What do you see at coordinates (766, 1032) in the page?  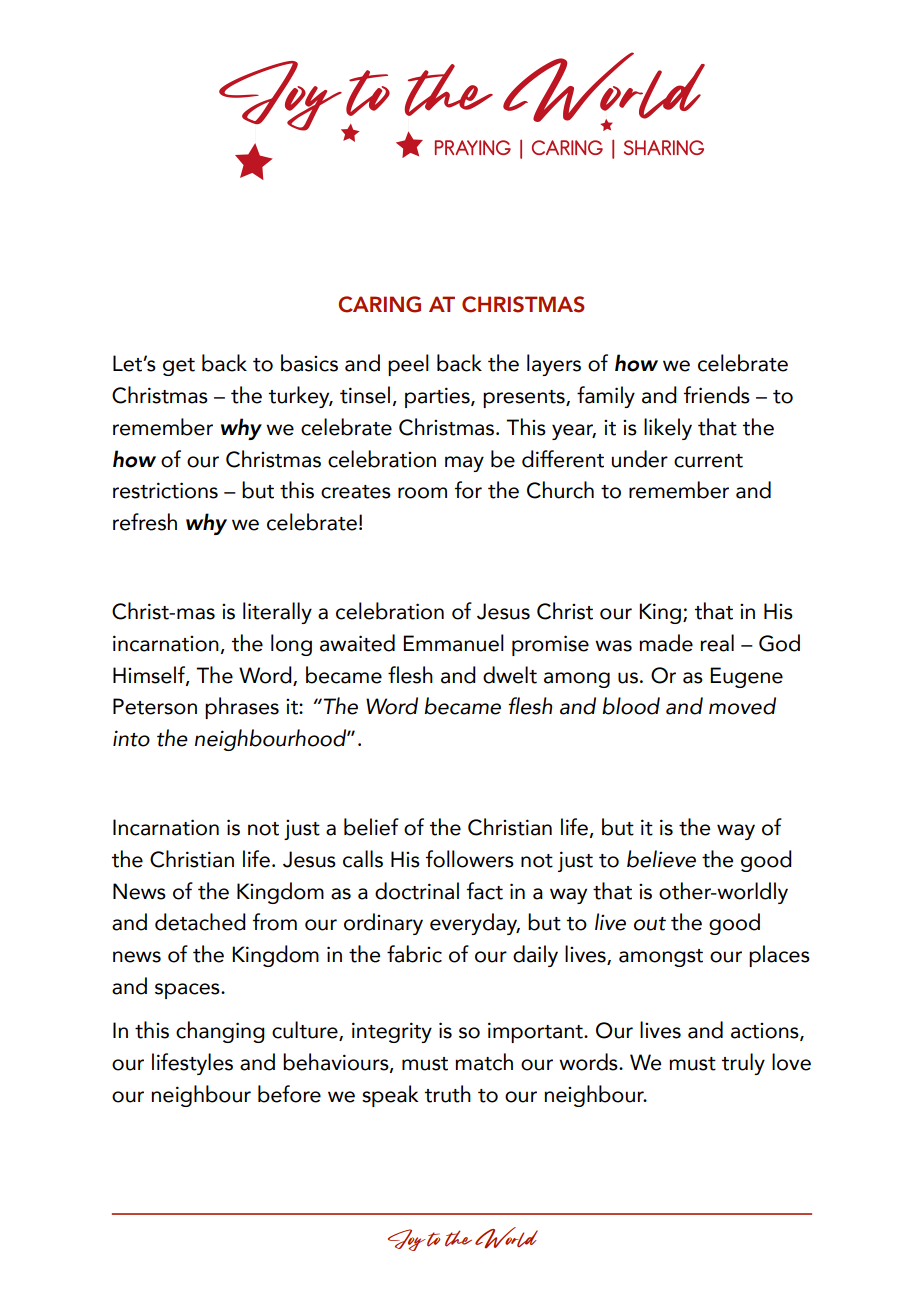 I see `actions` at bounding box center [766, 1032].
